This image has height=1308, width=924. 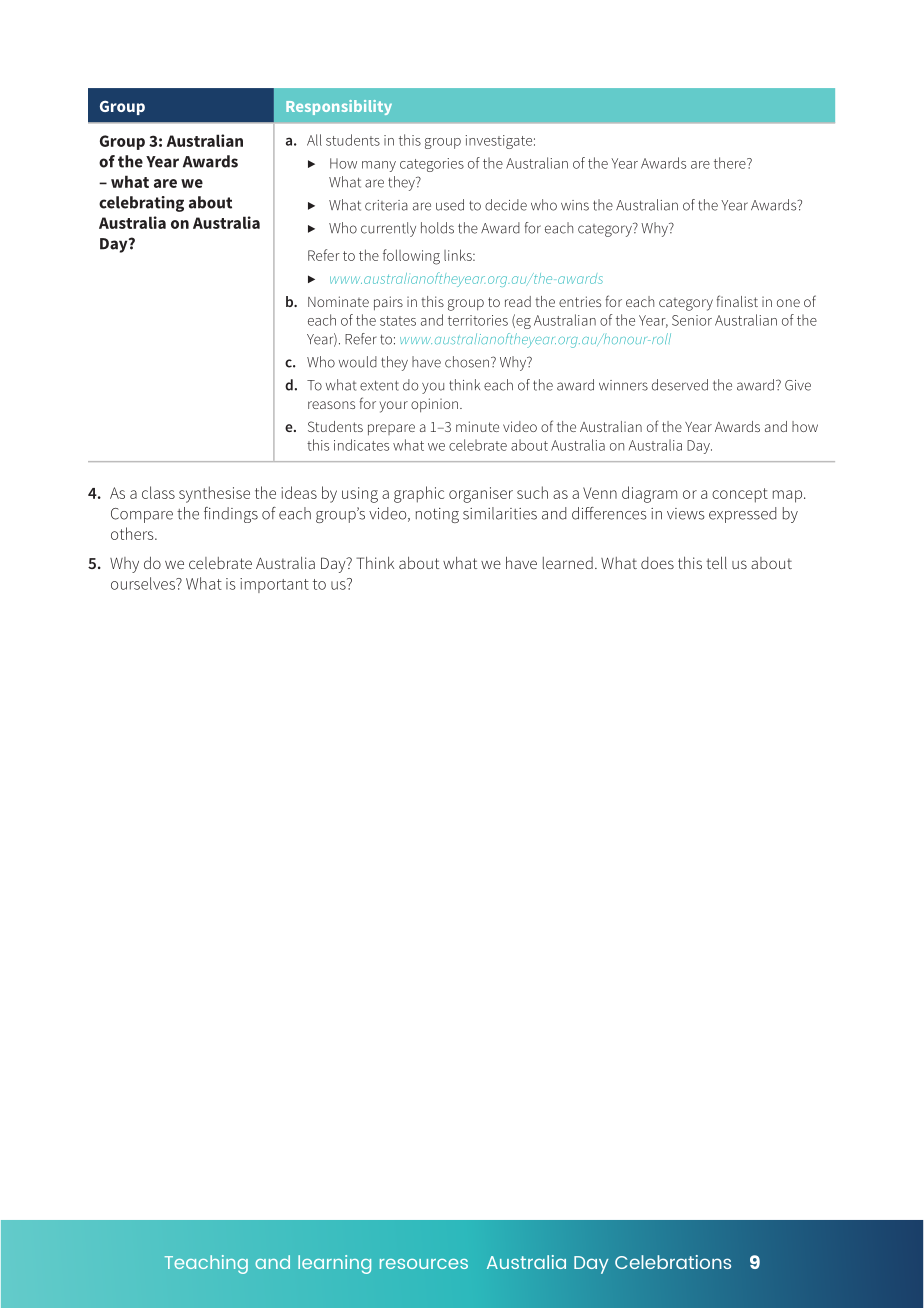 What do you see at coordinates (214, 494) in the image?
I see `synthesise` at bounding box center [214, 494].
